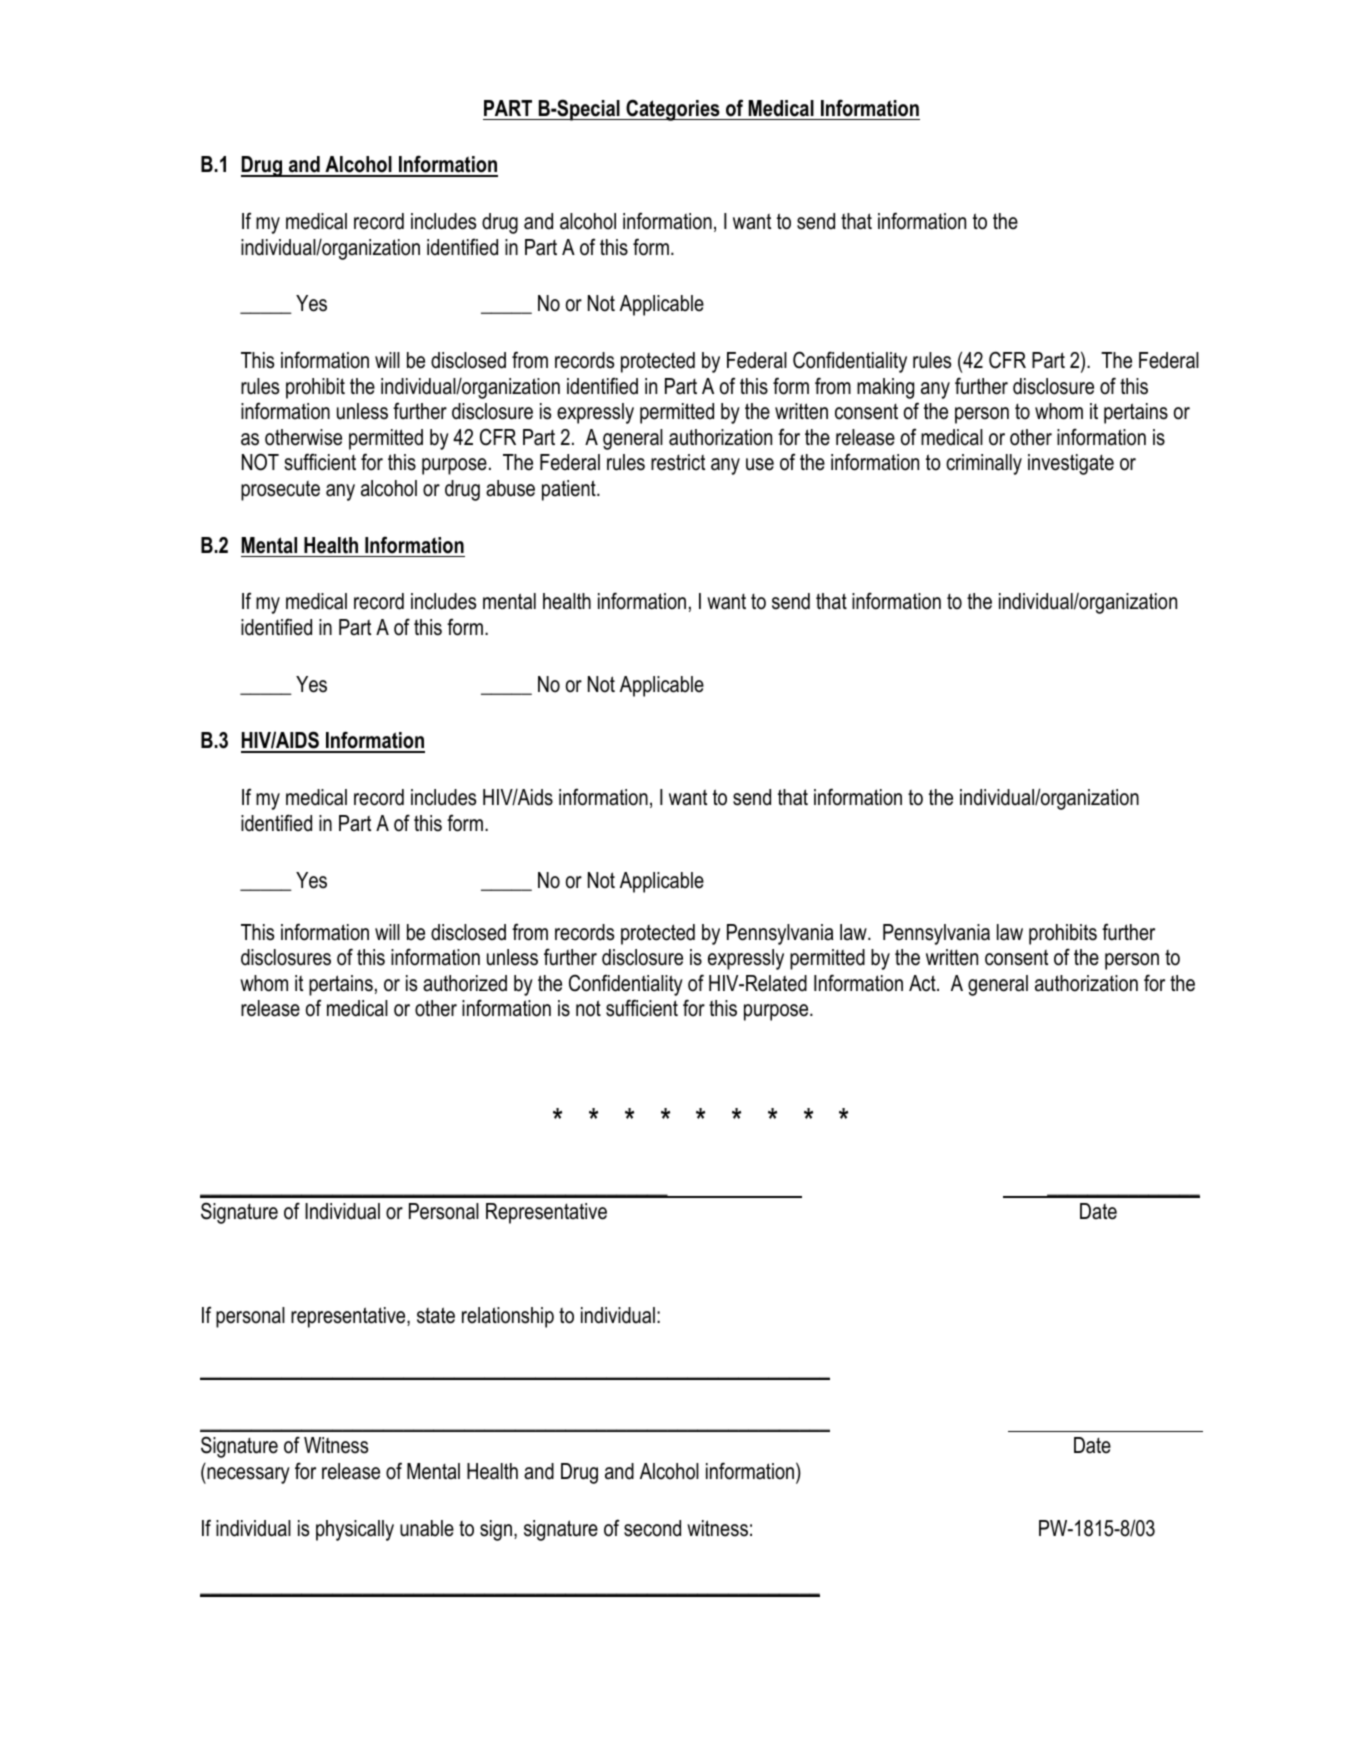 The width and height of the screenshot is (1363, 1764). Describe the element at coordinates (678, 462) in the screenshot. I see `restrict` at that location.
